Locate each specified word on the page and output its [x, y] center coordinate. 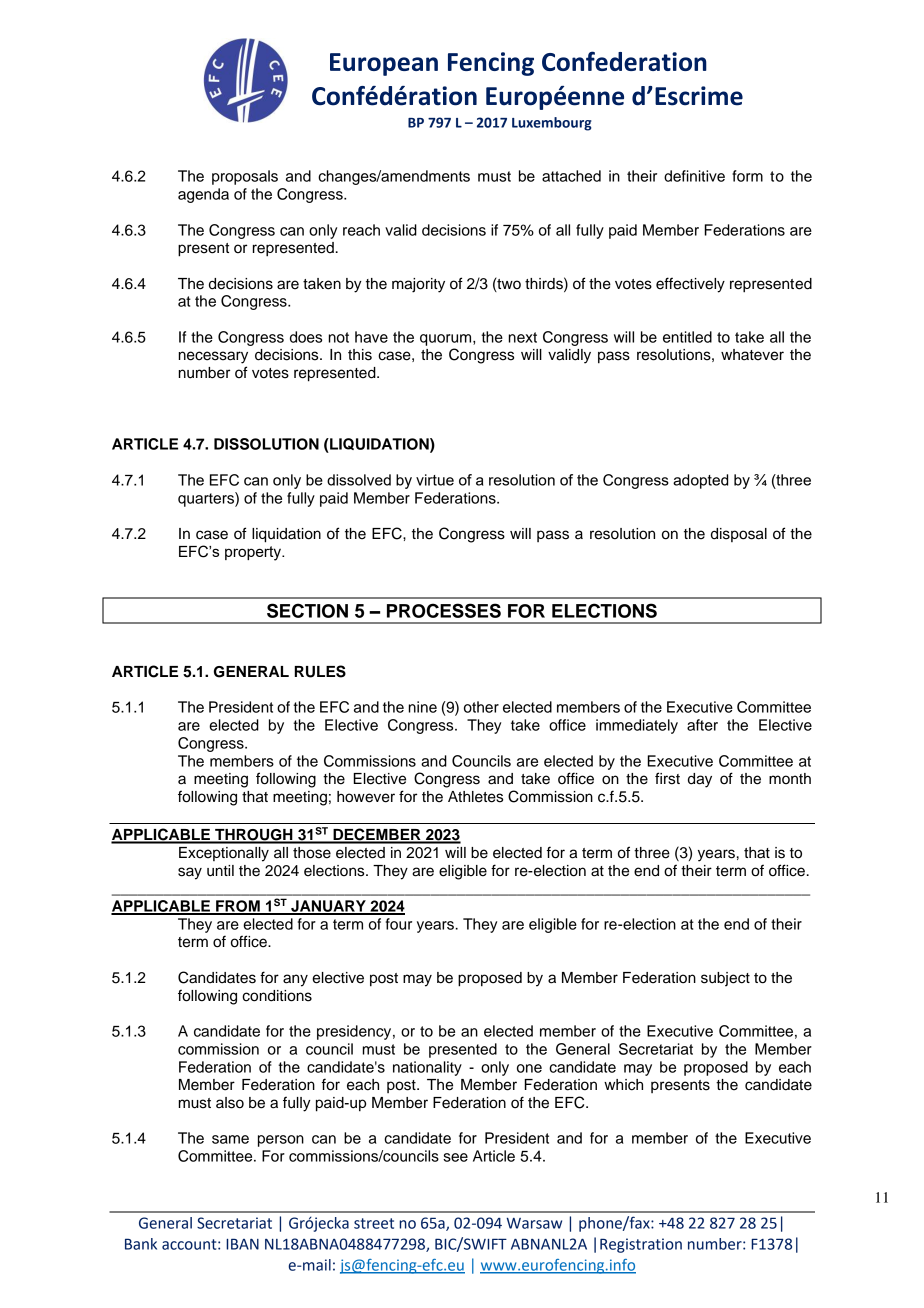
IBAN [242, 1244]
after [702, 725]
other [481, 707]
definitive [694, 176]
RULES [320, 671]
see [455, 1157]
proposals [245, 177]
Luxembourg [552, 124]
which [623, 1085]
